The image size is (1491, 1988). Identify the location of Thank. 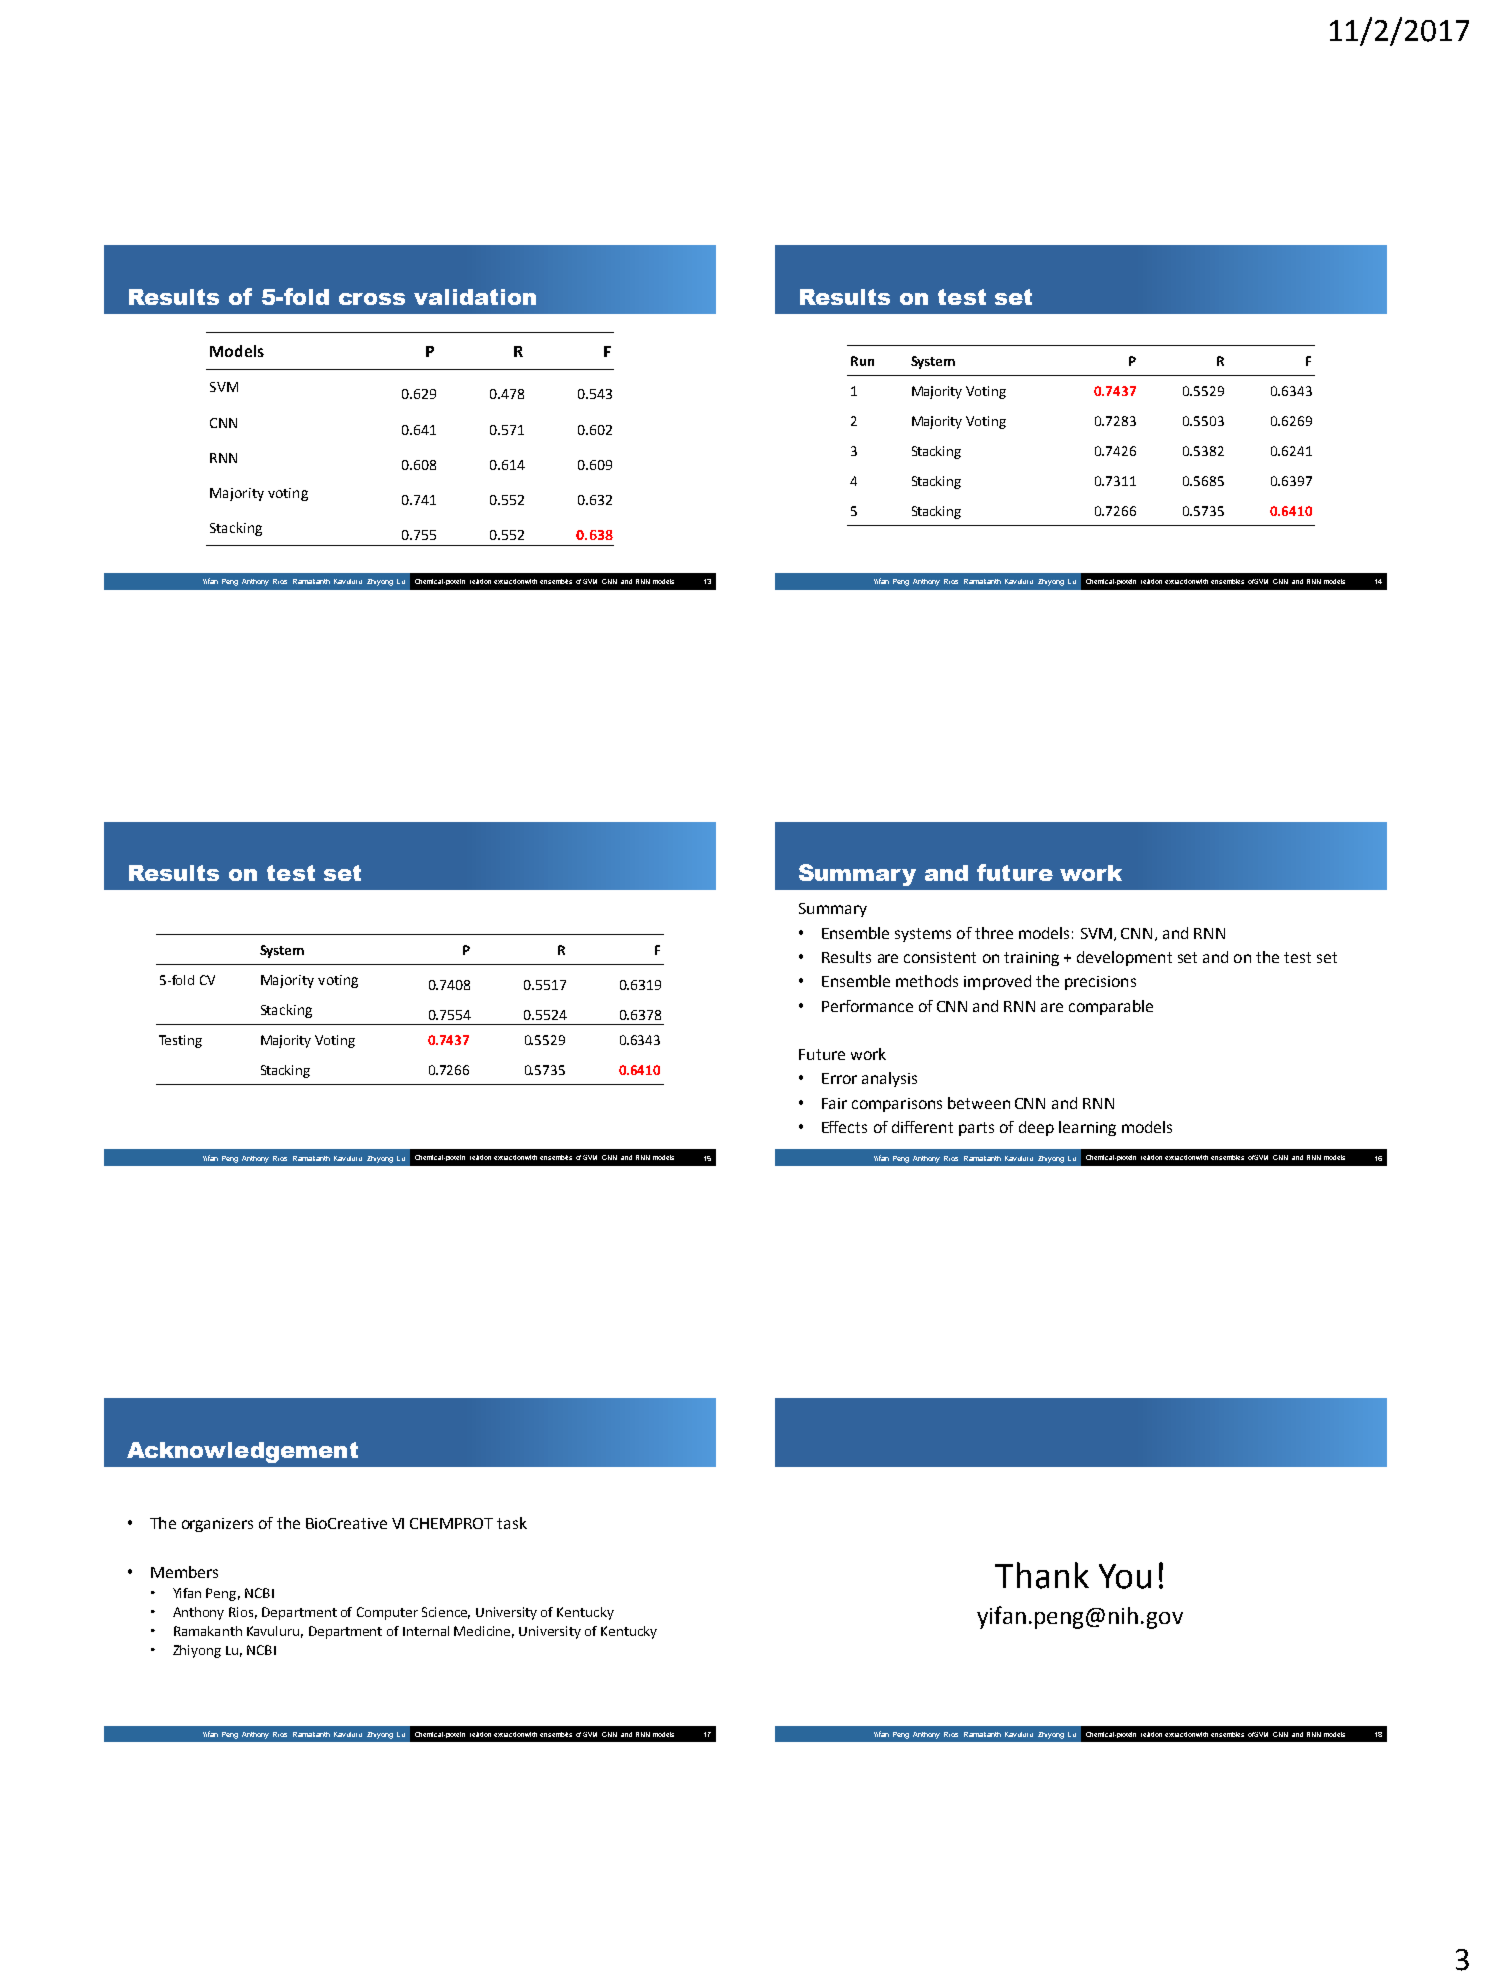
(1042, 1575).
